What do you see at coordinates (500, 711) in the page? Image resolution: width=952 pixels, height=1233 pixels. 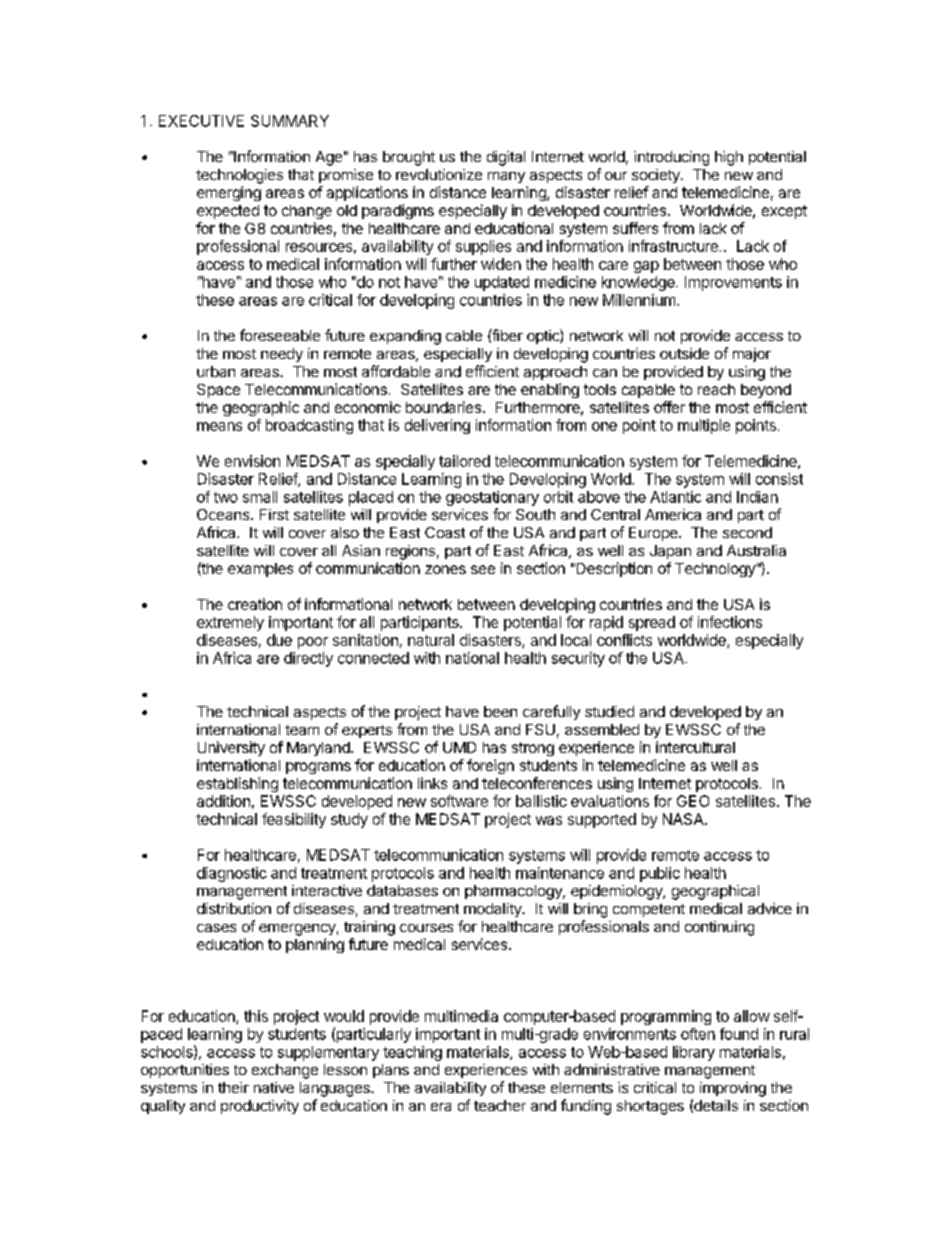 I see `been` at bounding box center [500, 711].
